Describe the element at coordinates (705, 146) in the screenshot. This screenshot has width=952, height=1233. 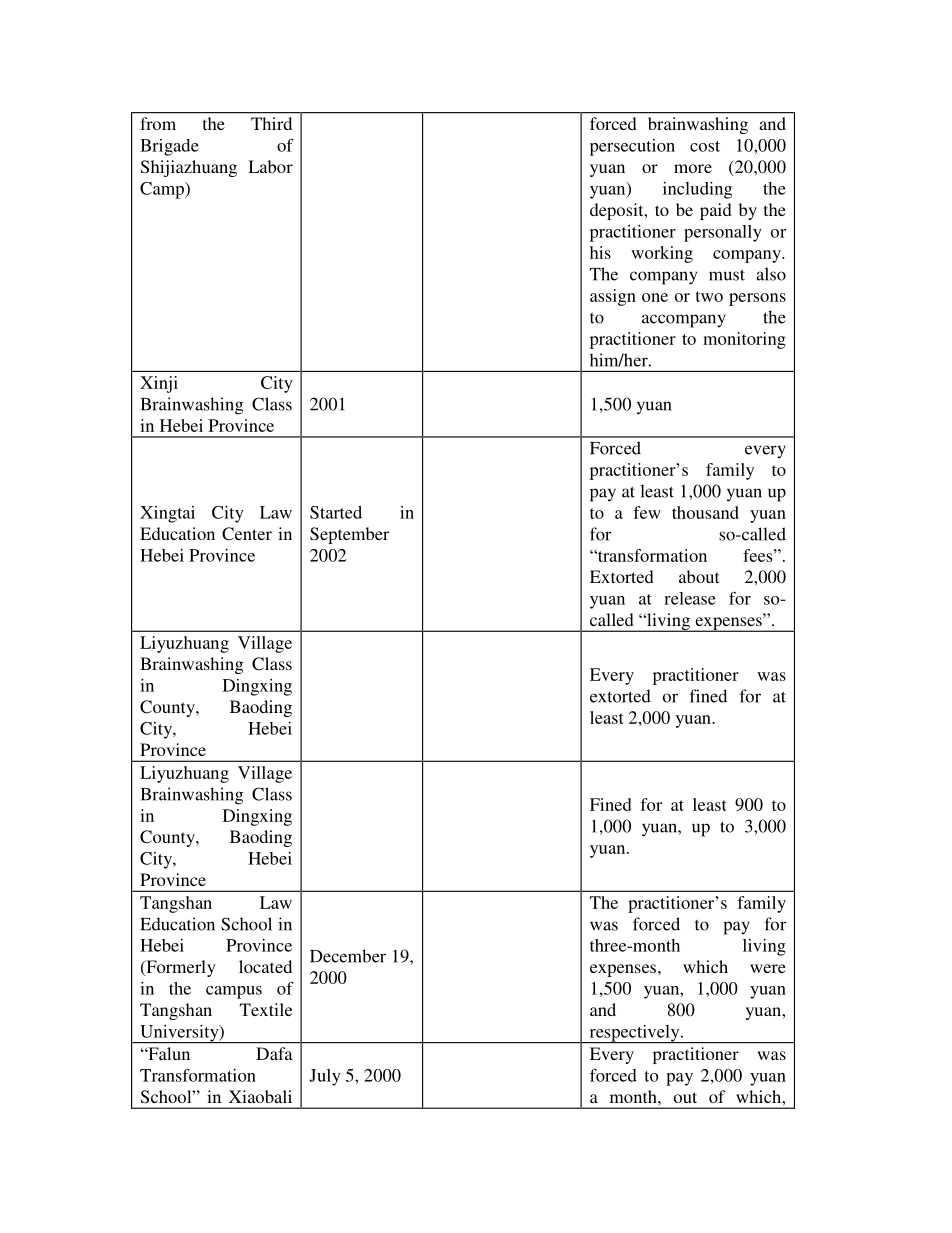
I see `cost` at that location.
